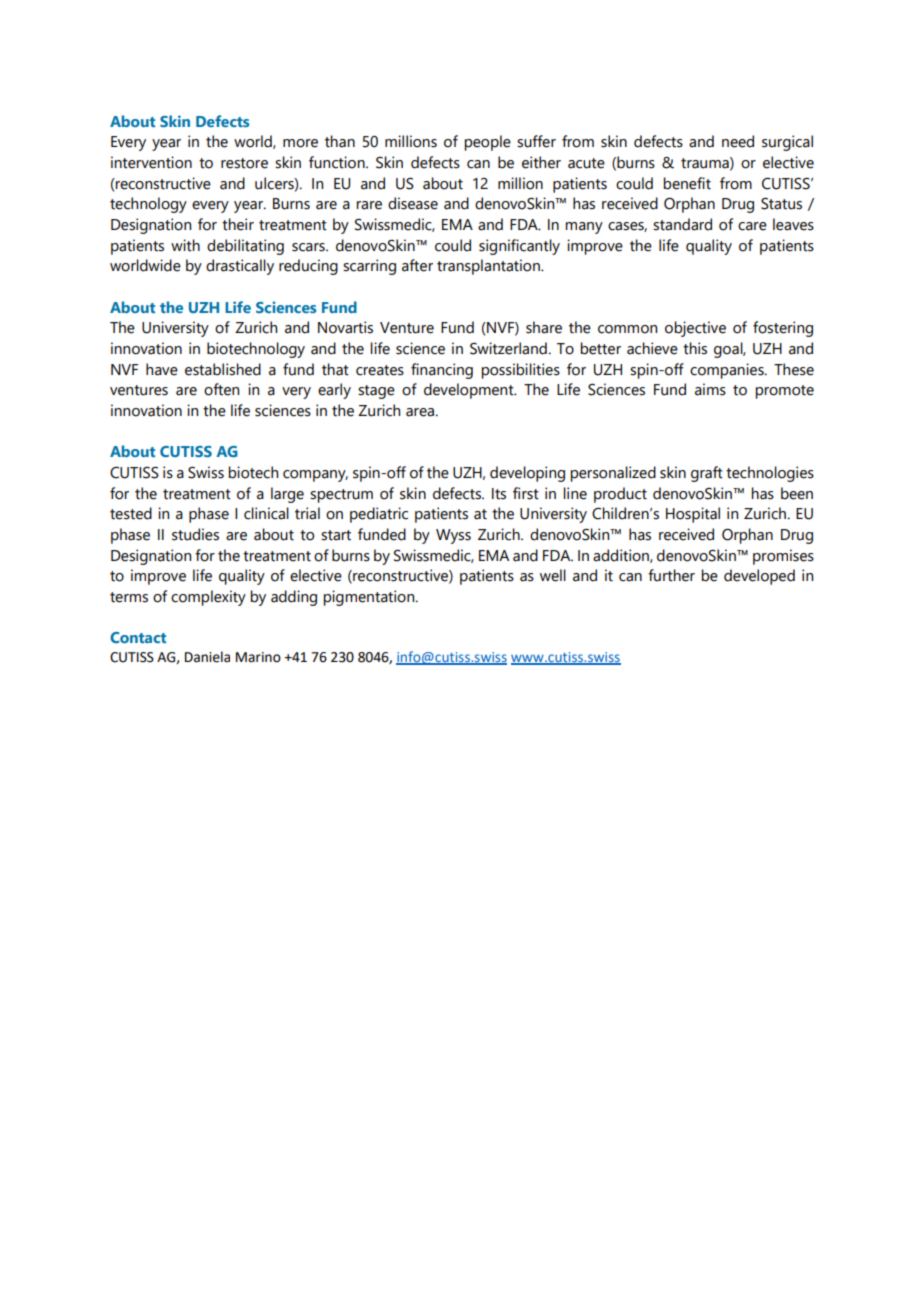 Image resolution: width=924 pixels, height=1308 pixels. I want to click on Its, so click(499, 494).
